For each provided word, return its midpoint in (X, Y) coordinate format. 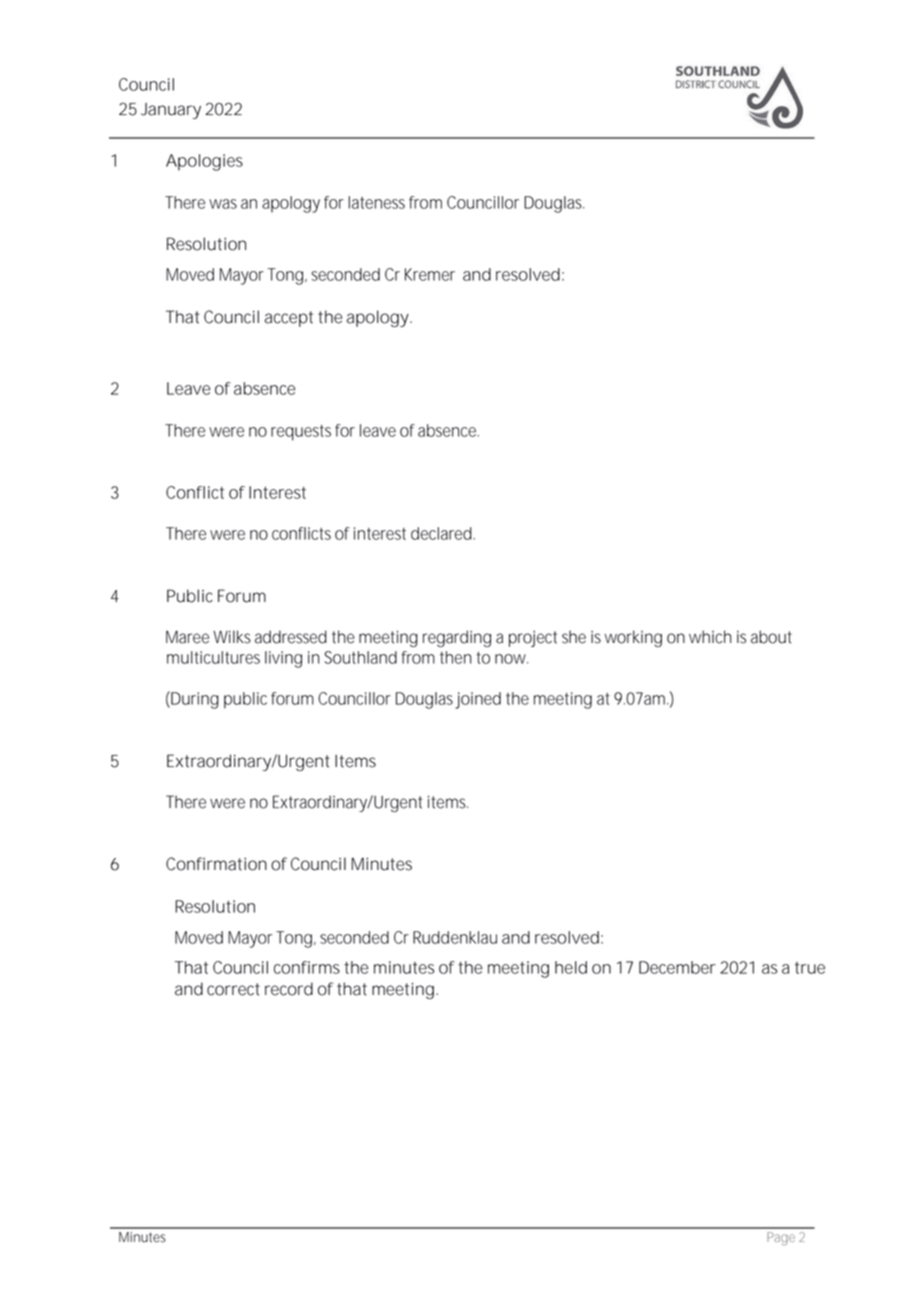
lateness (376, 202)
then (456, 657)
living (283, 659)
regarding (457, 638)
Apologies (204, 162)
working (633, 638)
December (677, 967)
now (510, 659)
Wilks (232, 637)
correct (233, 989)
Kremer (430, 274)
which (710, 637)
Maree (187, 637)
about (771, 637)
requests (301, 433)
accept (289, 319)
